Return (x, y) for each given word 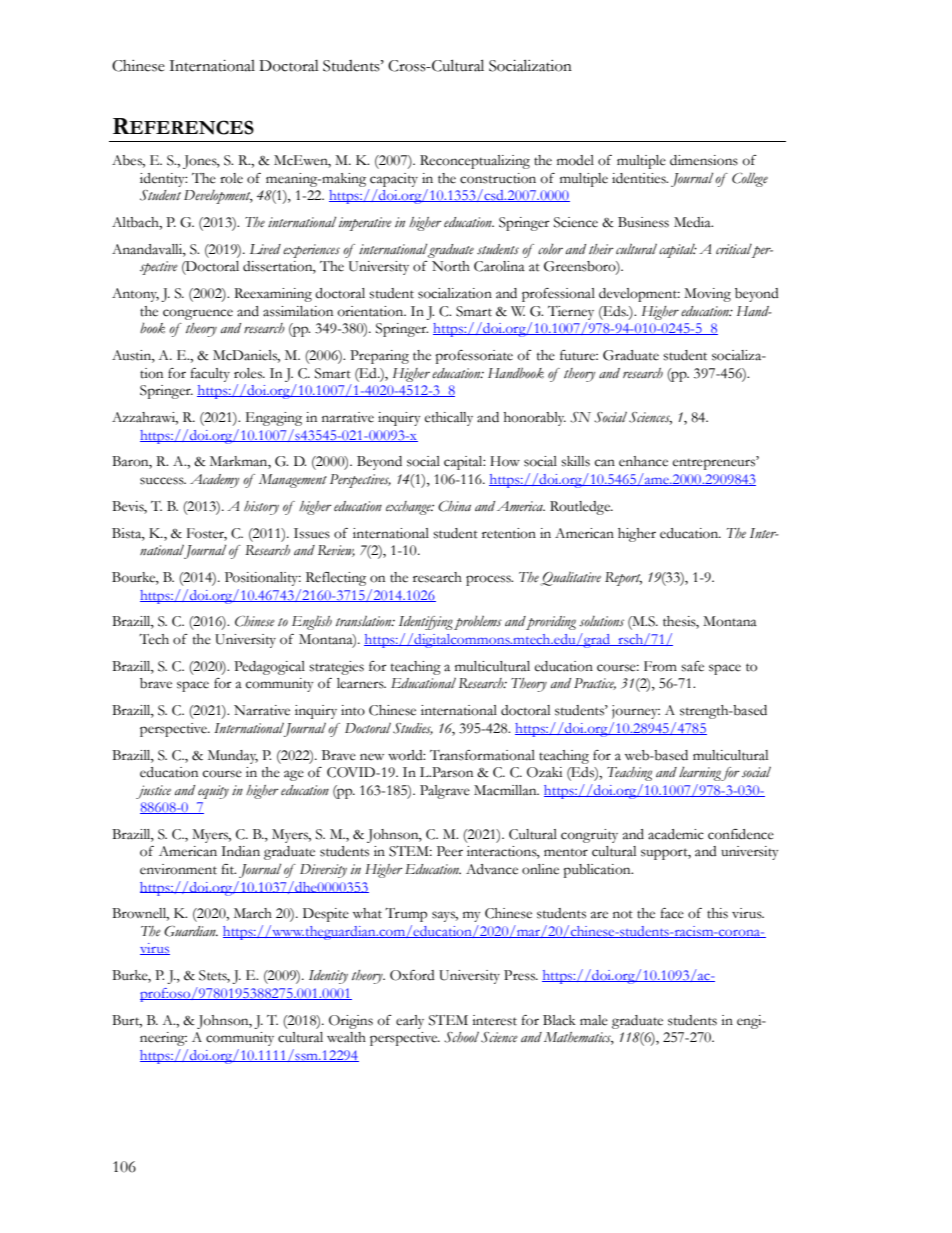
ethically (449, 419)
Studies (413, 729)
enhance (643, 461)
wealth (346, 1037)
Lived (265, 249)
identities (640, 178)
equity (213, 792)
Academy (214, 481)
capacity (394, 180)
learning (700, 774)
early (410, 1022)
